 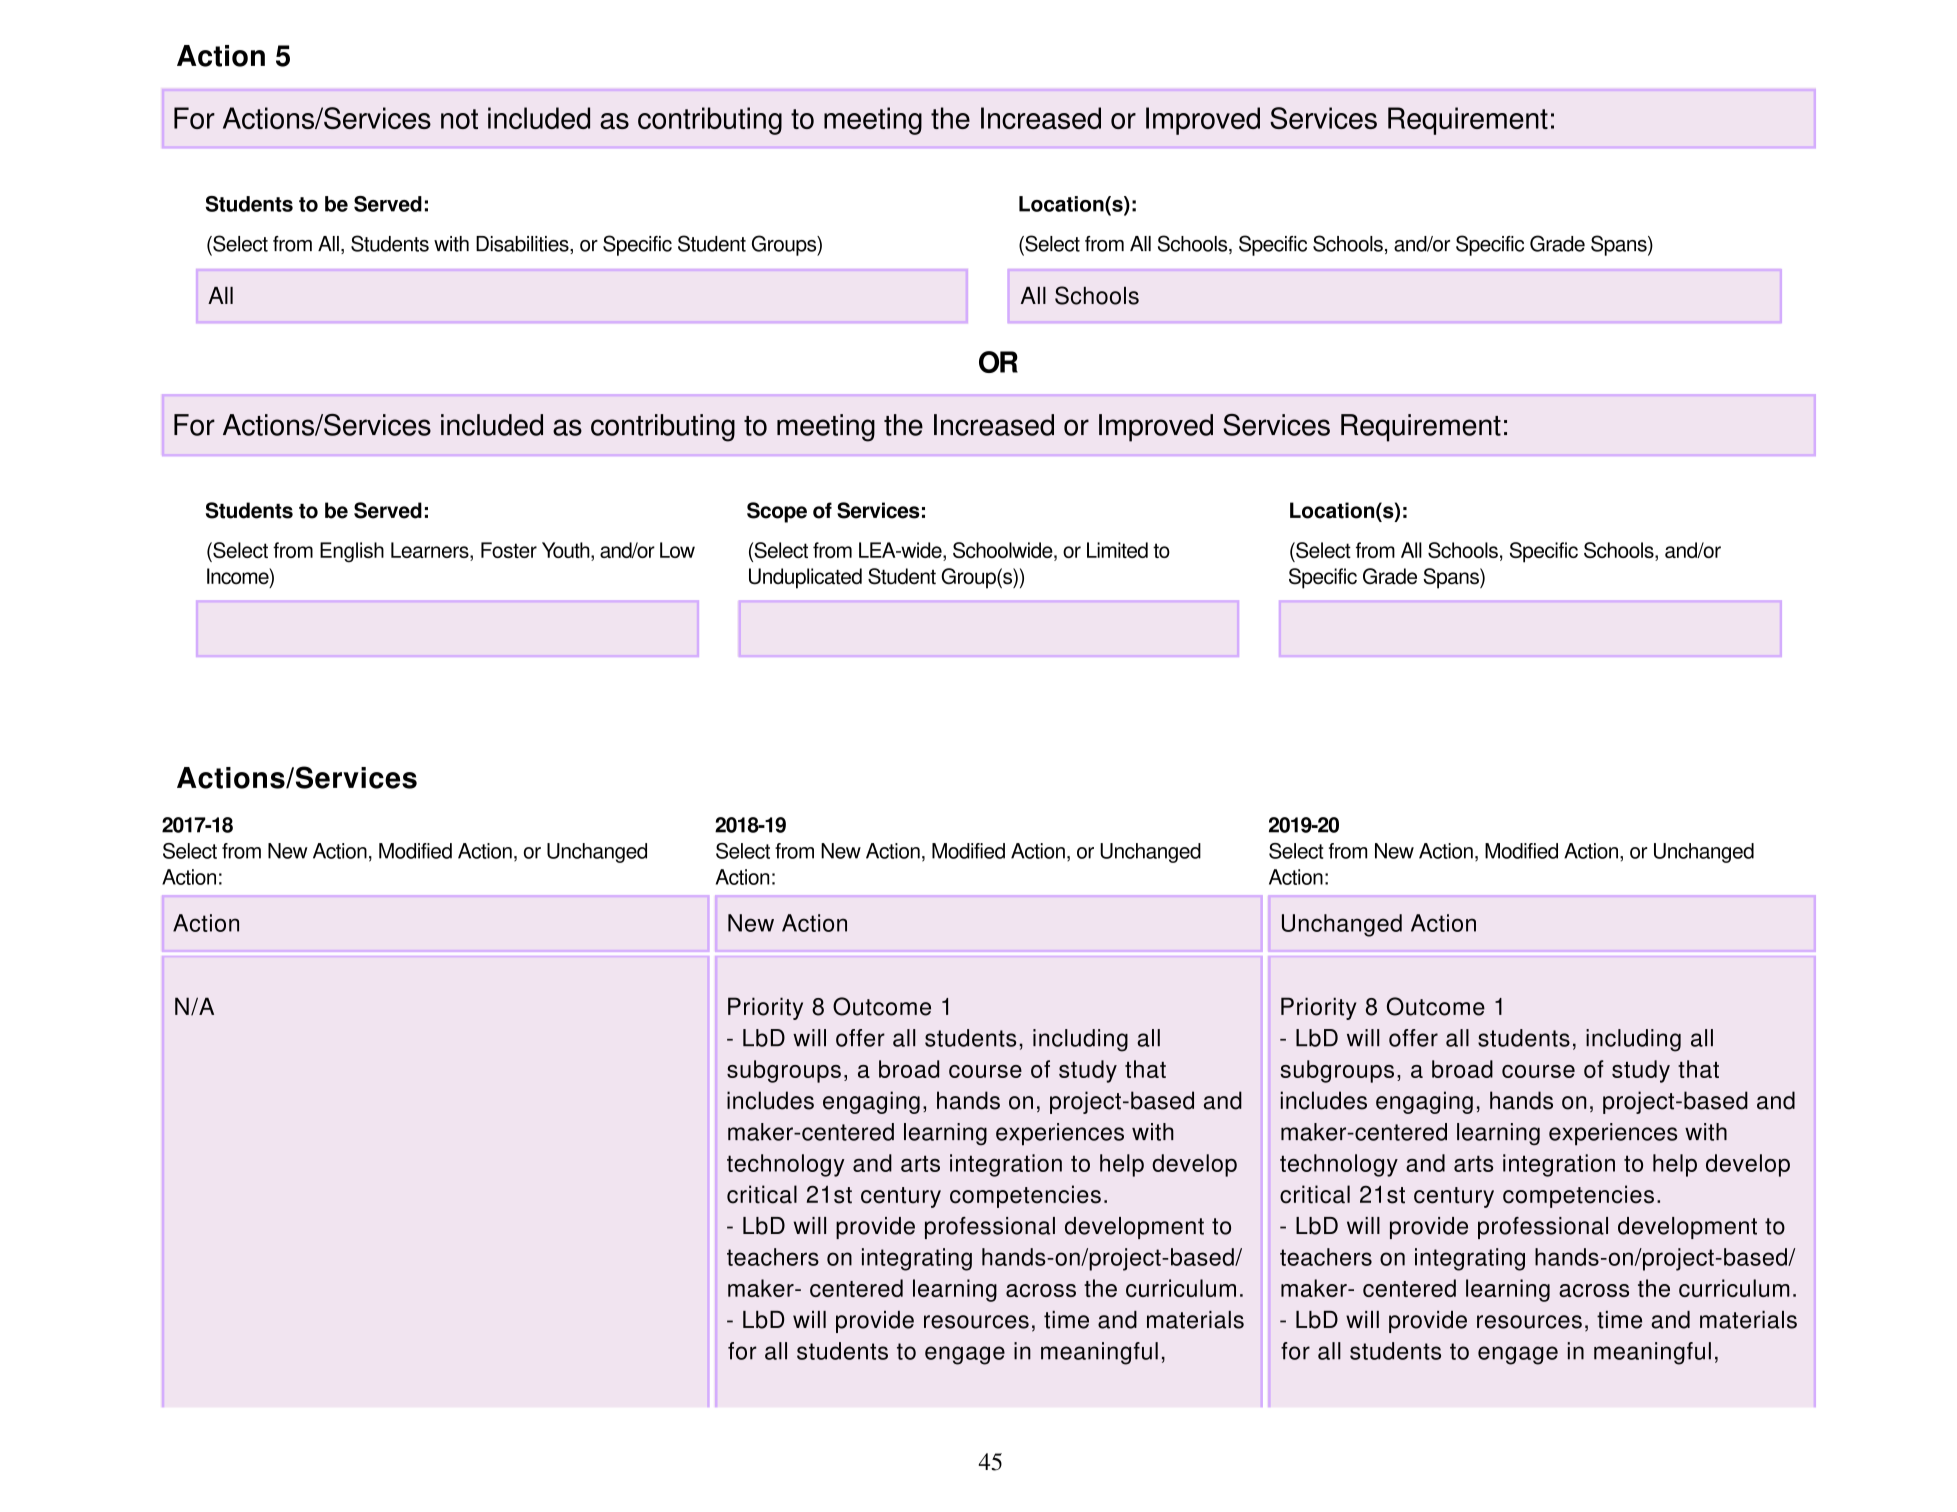 What do you see at coordinates (431, 551) in the screenshot?
I see `Learners` at bounding box center [431, 551].
